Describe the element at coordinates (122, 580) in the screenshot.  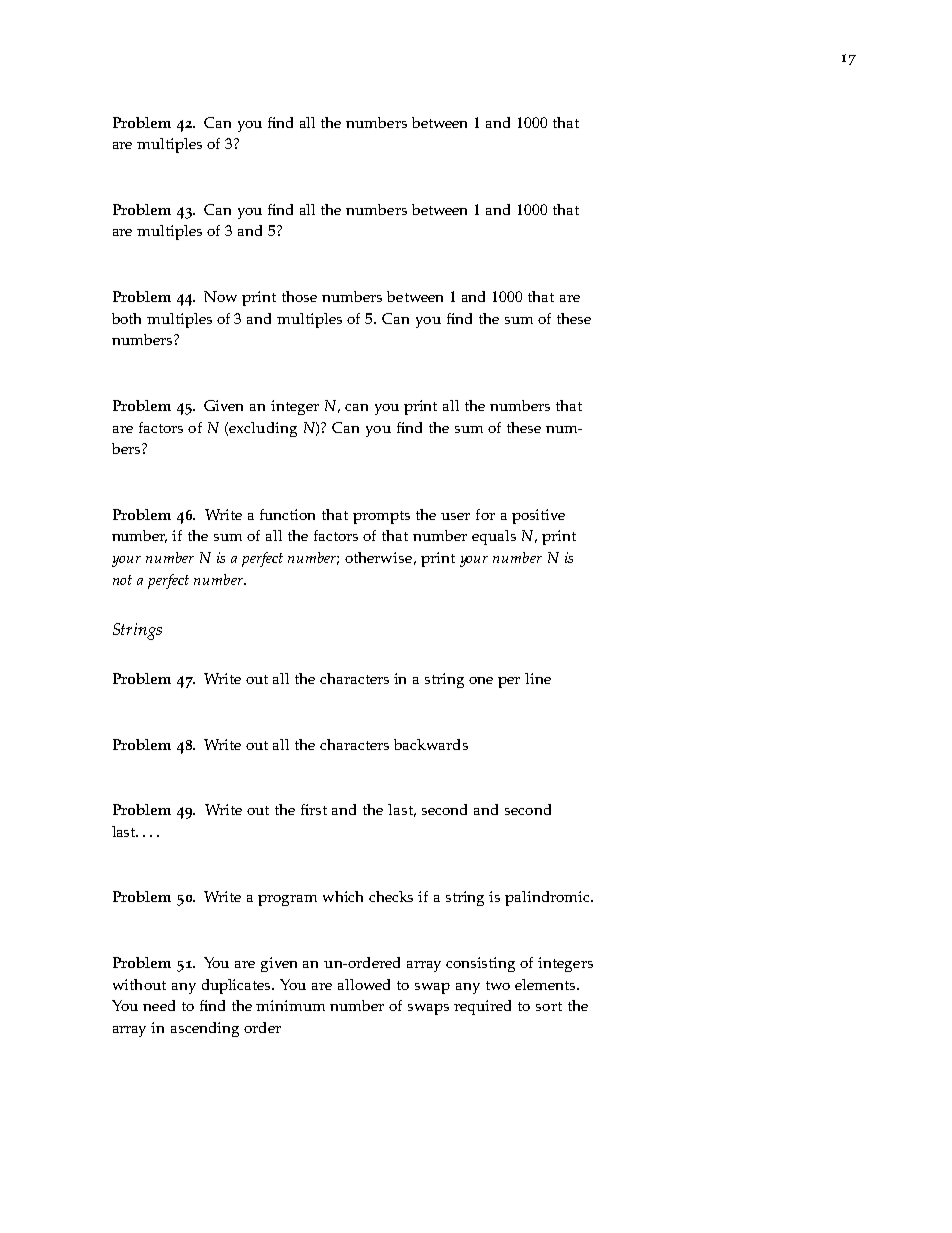
I see `not` at that location.
